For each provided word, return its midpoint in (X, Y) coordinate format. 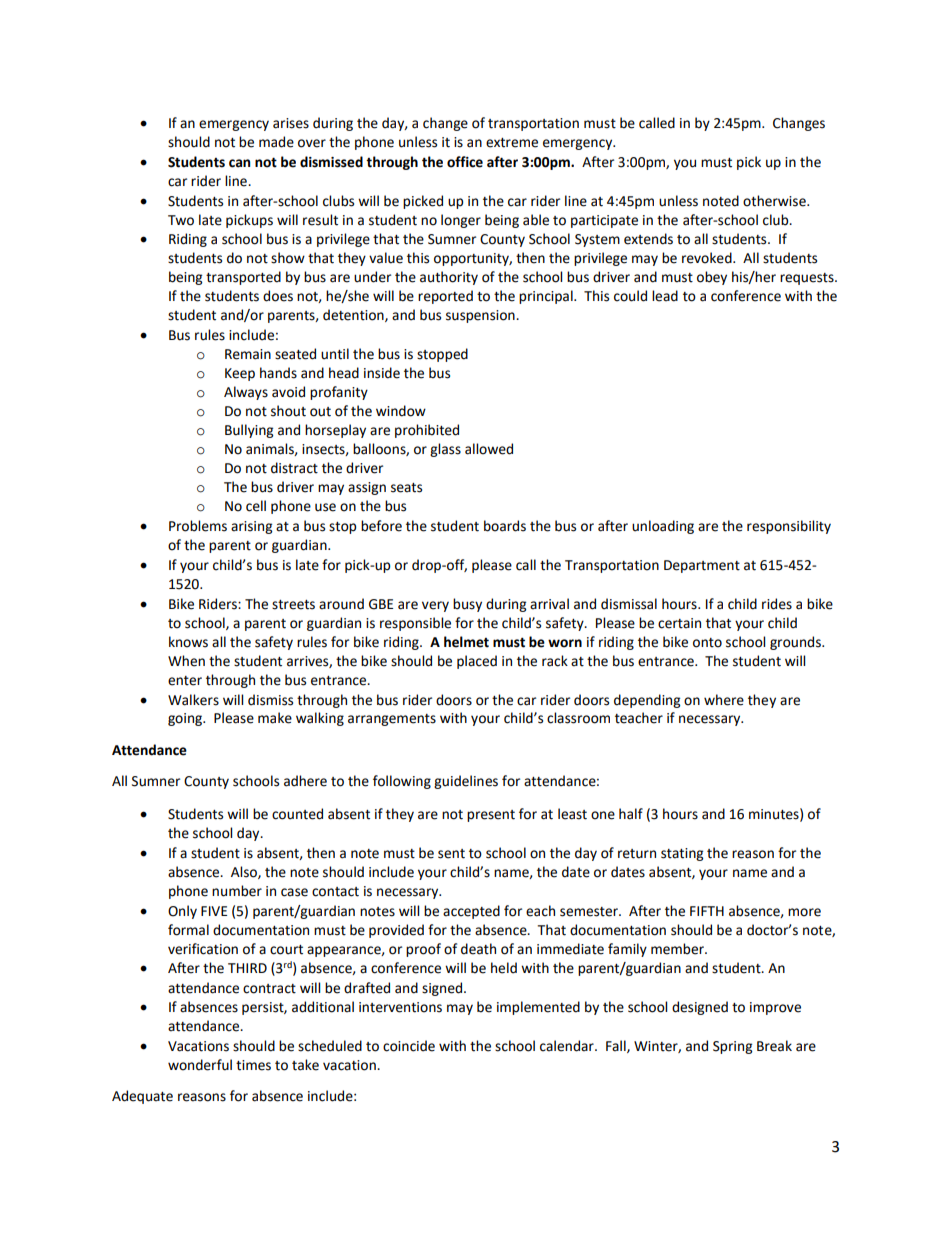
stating (682, 854)
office (465, 162)
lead (665, 296)
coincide (409, 1046)
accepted (471, 912)
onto (707, 643)
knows (188, 642)
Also (245, 872)
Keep (240, 374)
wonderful (200, 1065)
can (239, 163)
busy (467, 605)
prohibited (427, 431)
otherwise (775, 201)
